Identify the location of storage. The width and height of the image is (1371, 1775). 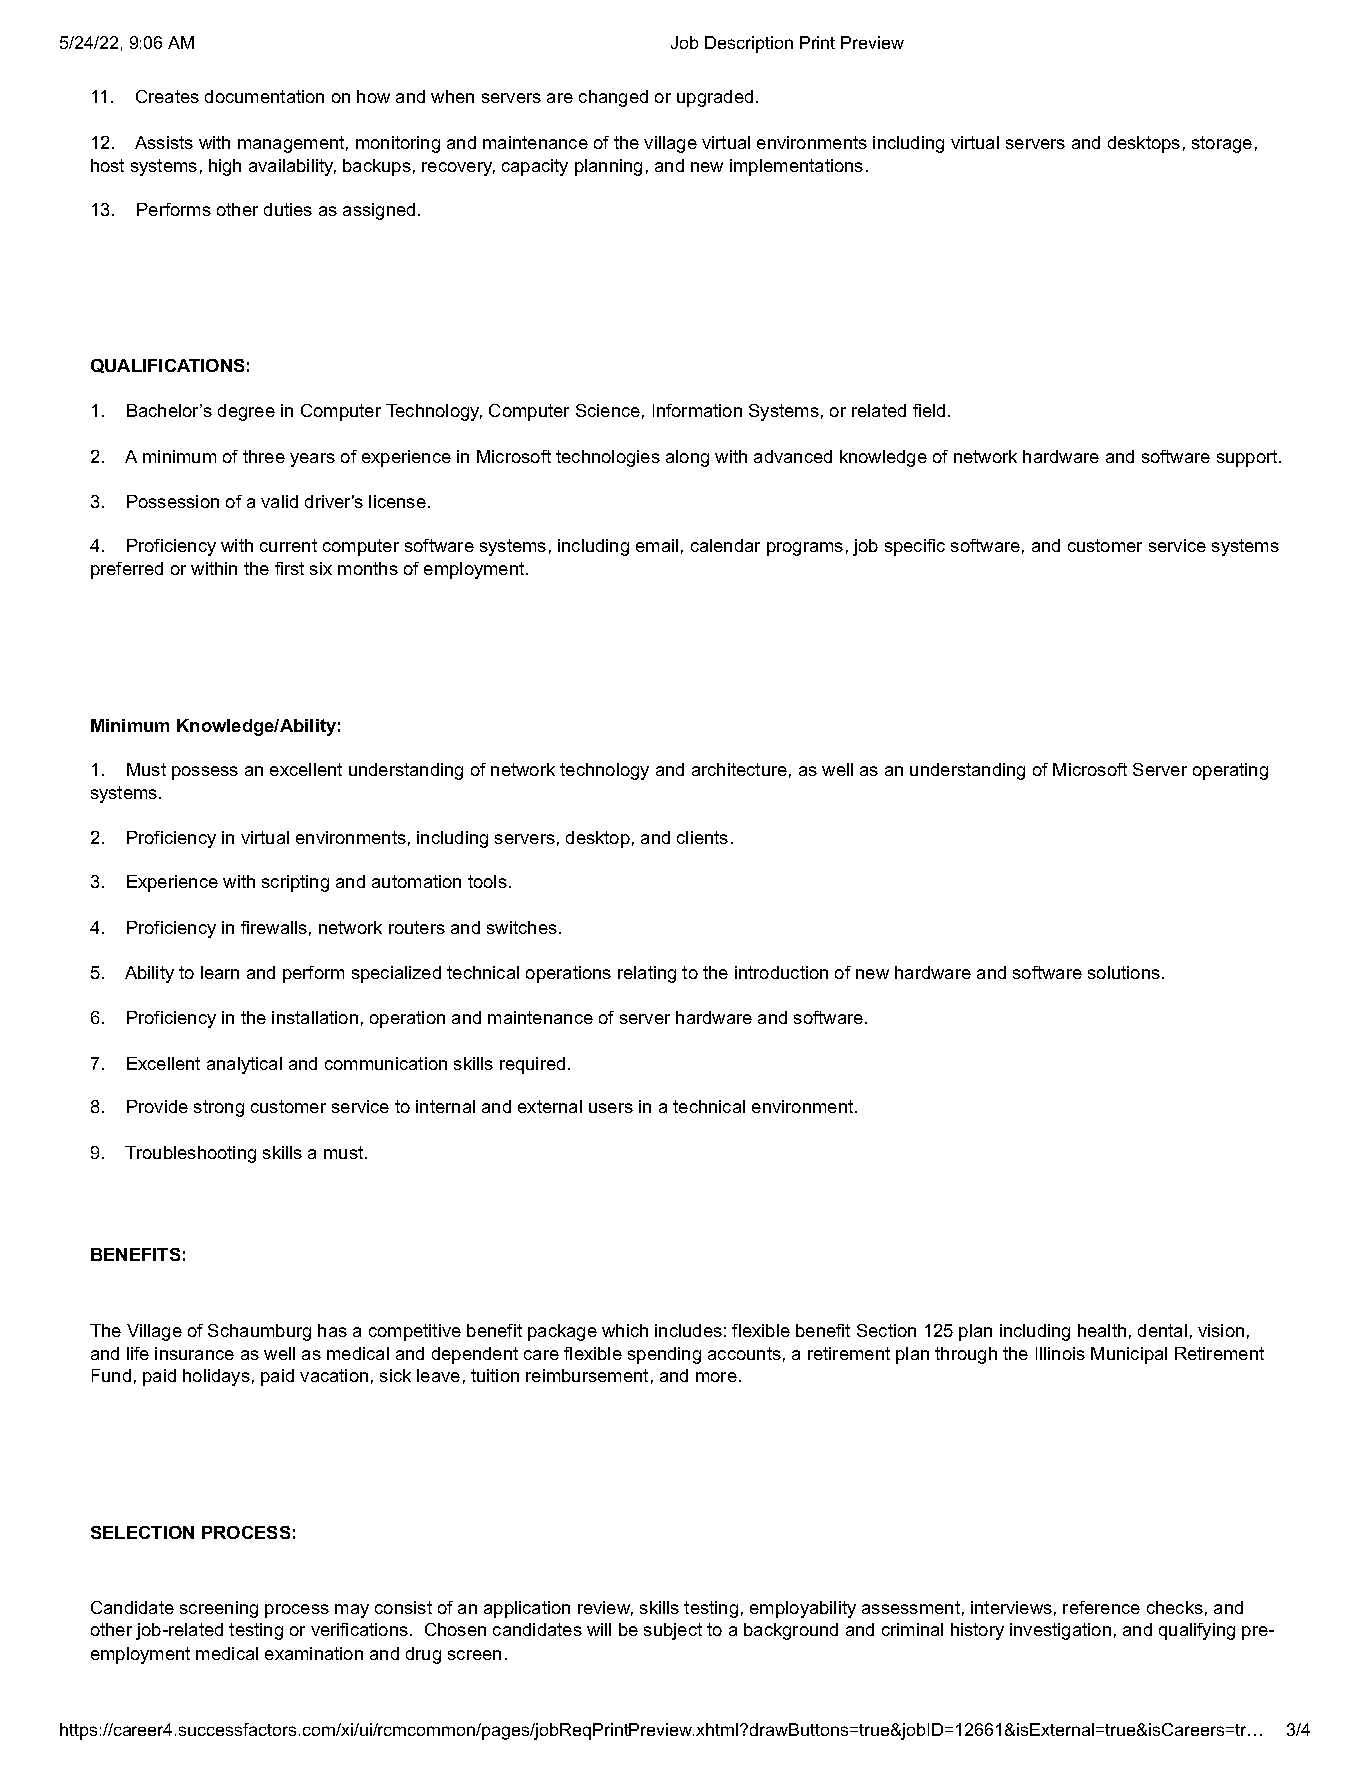
(1222, 144).
